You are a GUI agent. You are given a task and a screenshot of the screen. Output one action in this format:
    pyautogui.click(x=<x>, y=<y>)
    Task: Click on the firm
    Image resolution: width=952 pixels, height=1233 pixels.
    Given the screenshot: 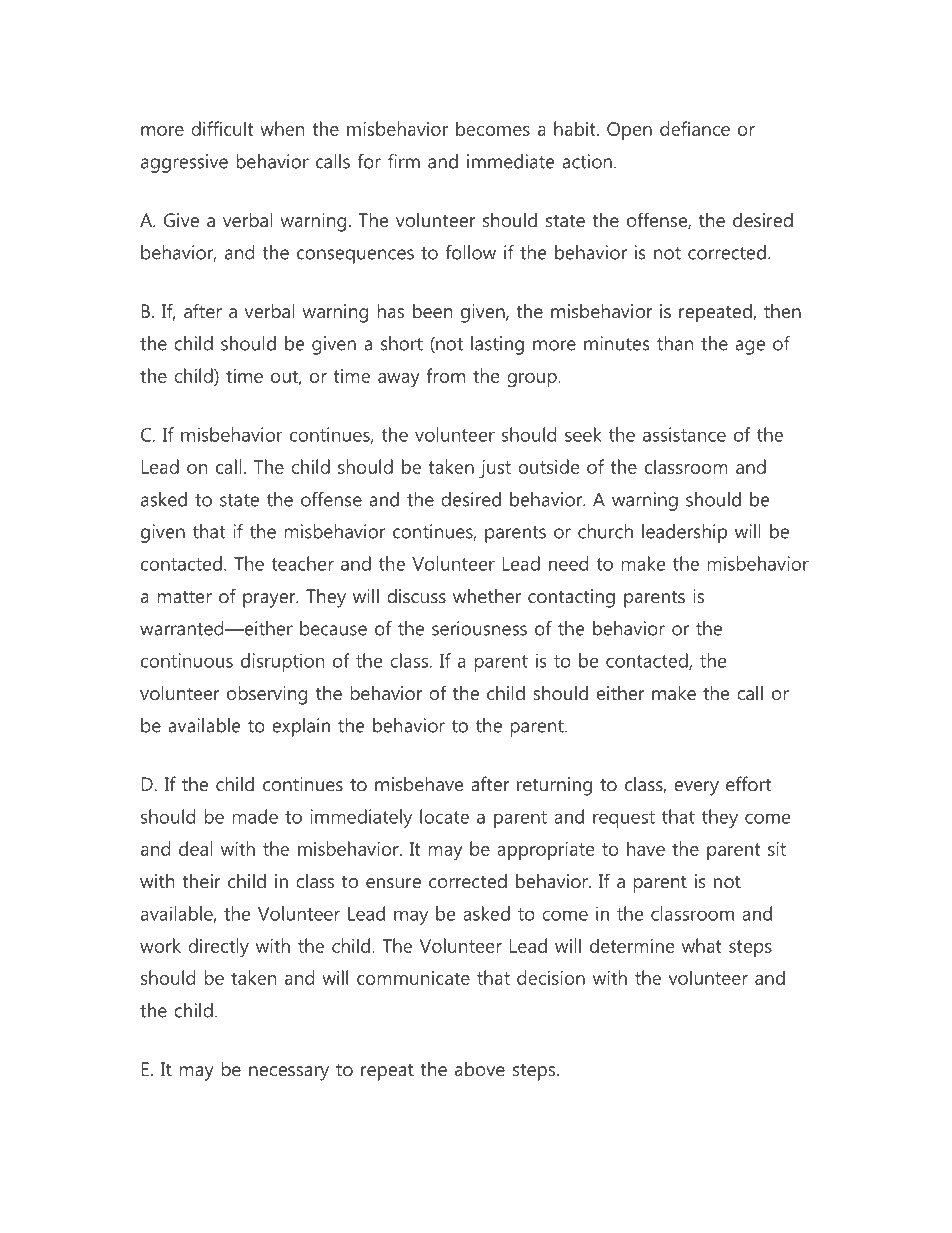 What is the action you would take?
    pyautogui.click(x=404, y=161)
